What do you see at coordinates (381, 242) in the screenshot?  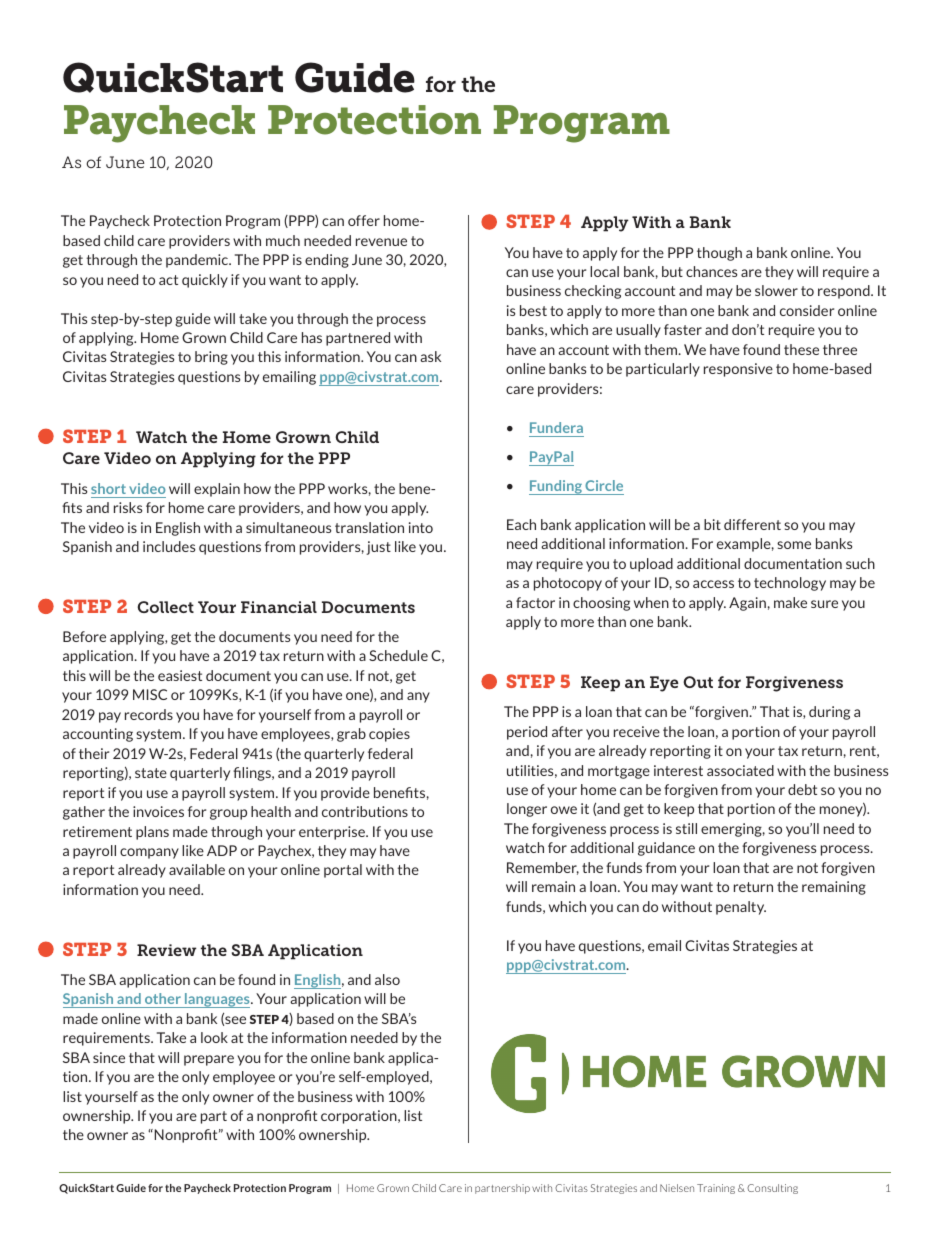 I see `revenue` at bounding box center [381, 242].
